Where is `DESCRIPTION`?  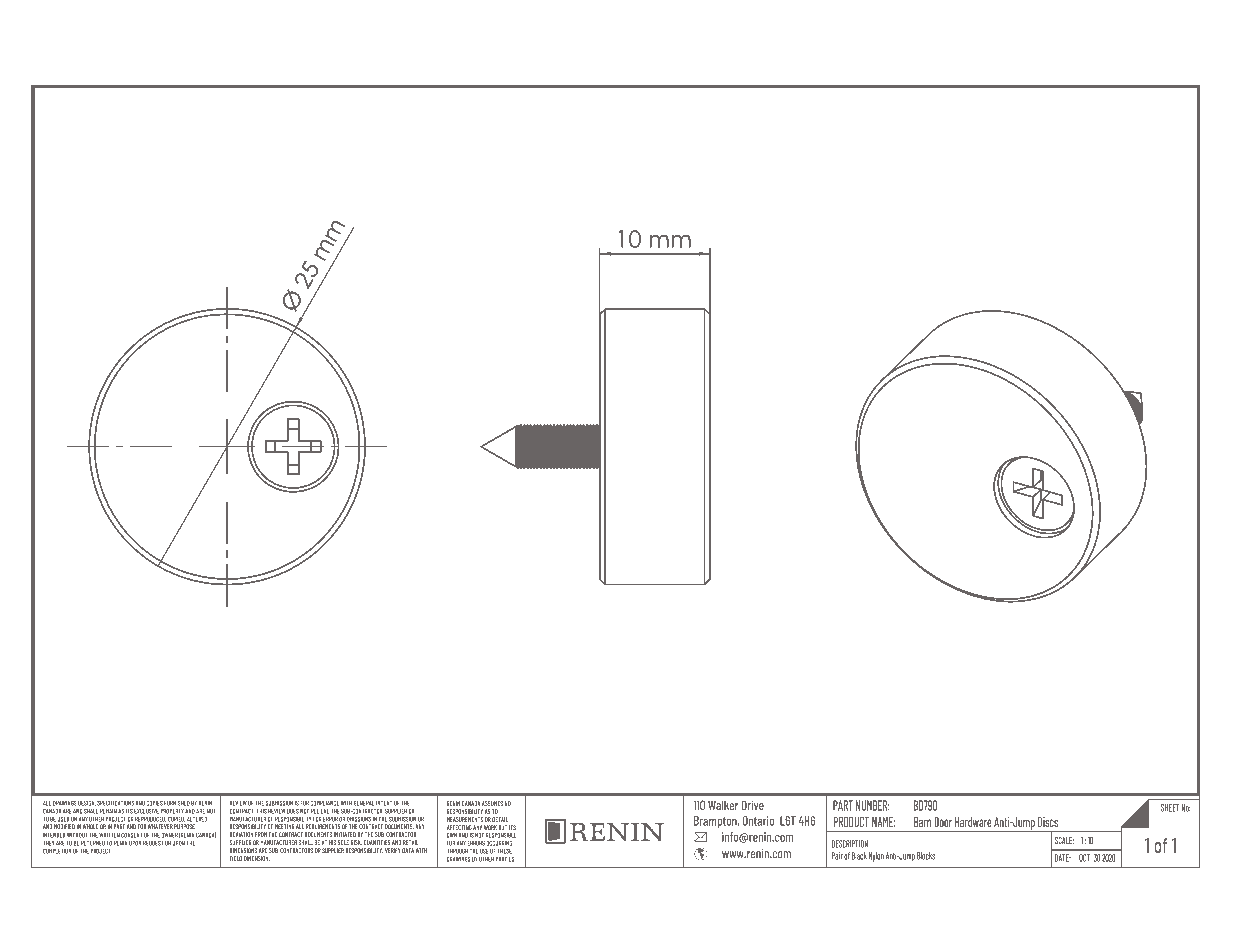
DESCRIPTION is located at coordinates (850, 844).
